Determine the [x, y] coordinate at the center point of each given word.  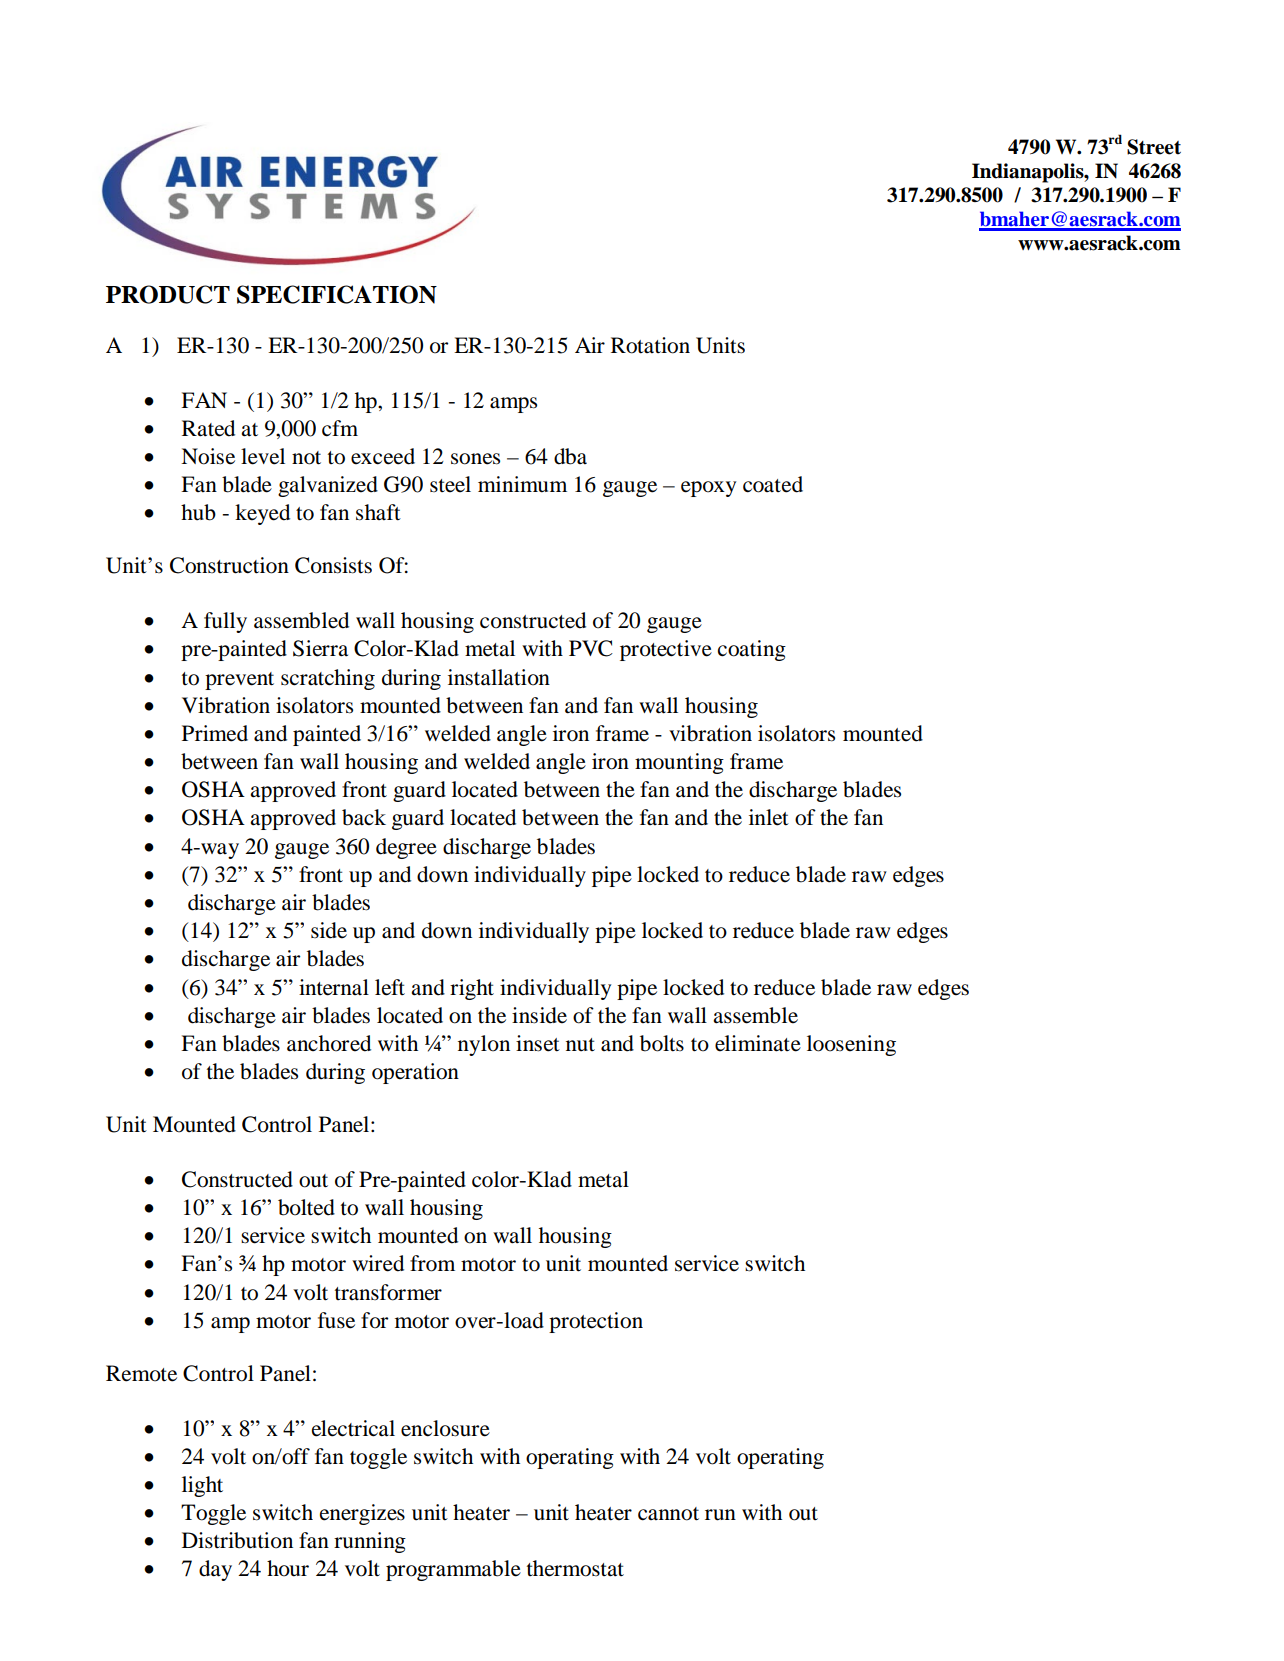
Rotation [650, 345]
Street [1154, 147]
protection [596, 1322]
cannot [668, 1514]
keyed [262, 514]
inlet [769, 817]
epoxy [708, 489]
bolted [306, 1207]
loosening [851, 1045]
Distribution [237, 1540]
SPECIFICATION [337, 294]
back [364, 817]
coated [773, 484]
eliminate [758, 1043]
